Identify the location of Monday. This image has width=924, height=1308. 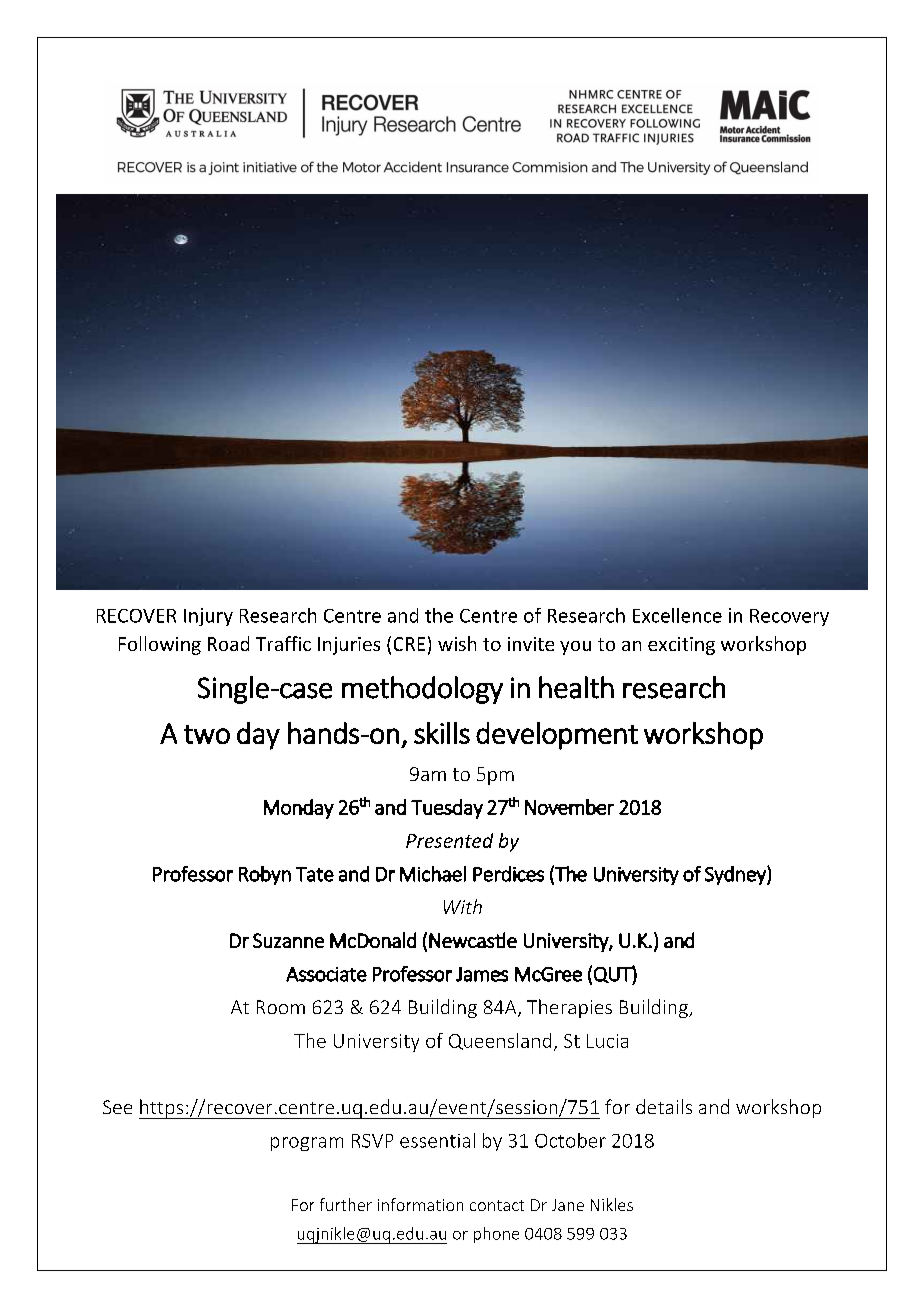
(299, 809).
